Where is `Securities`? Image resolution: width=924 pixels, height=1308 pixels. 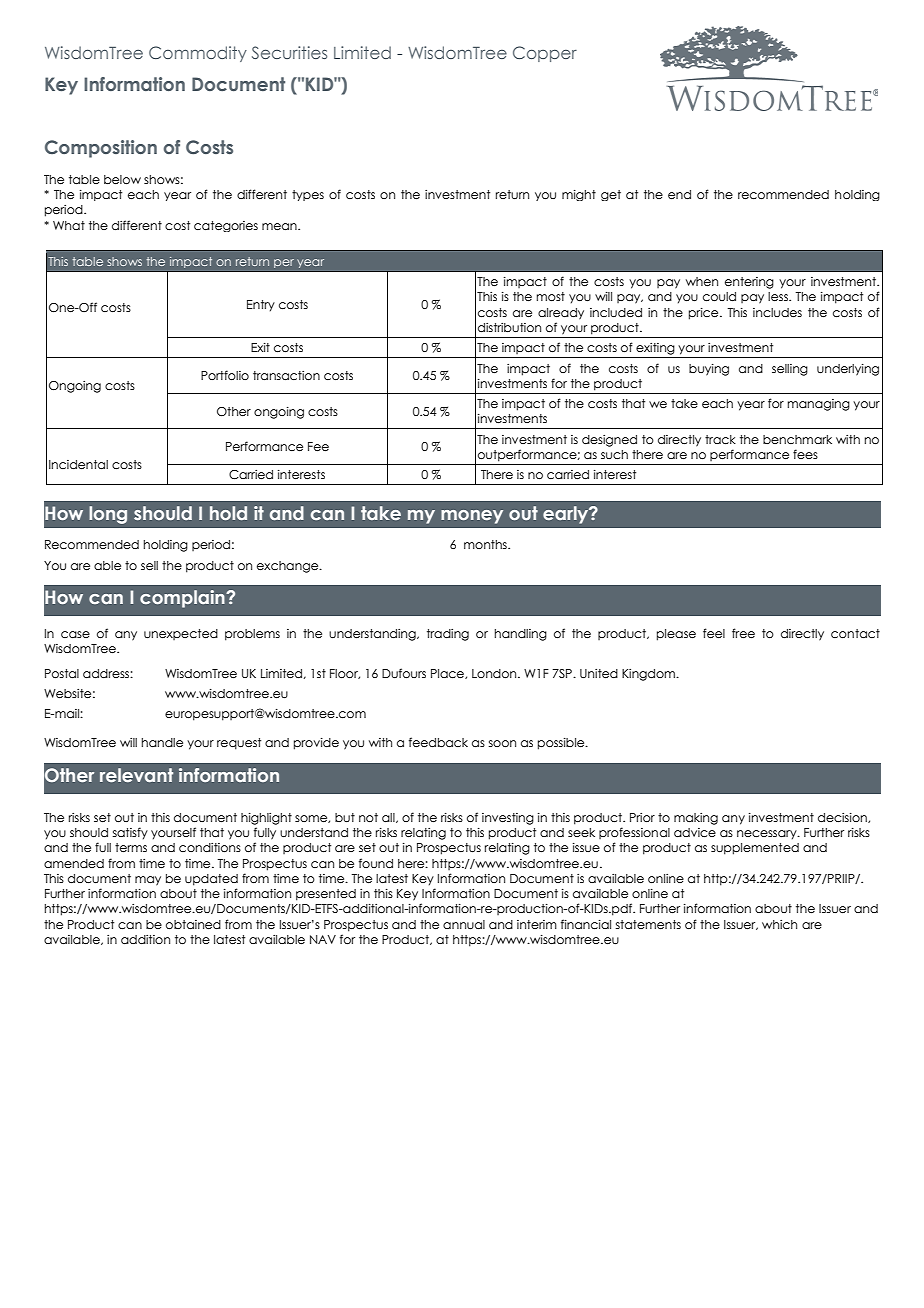
Securities is located at coordinates (289, 52).
